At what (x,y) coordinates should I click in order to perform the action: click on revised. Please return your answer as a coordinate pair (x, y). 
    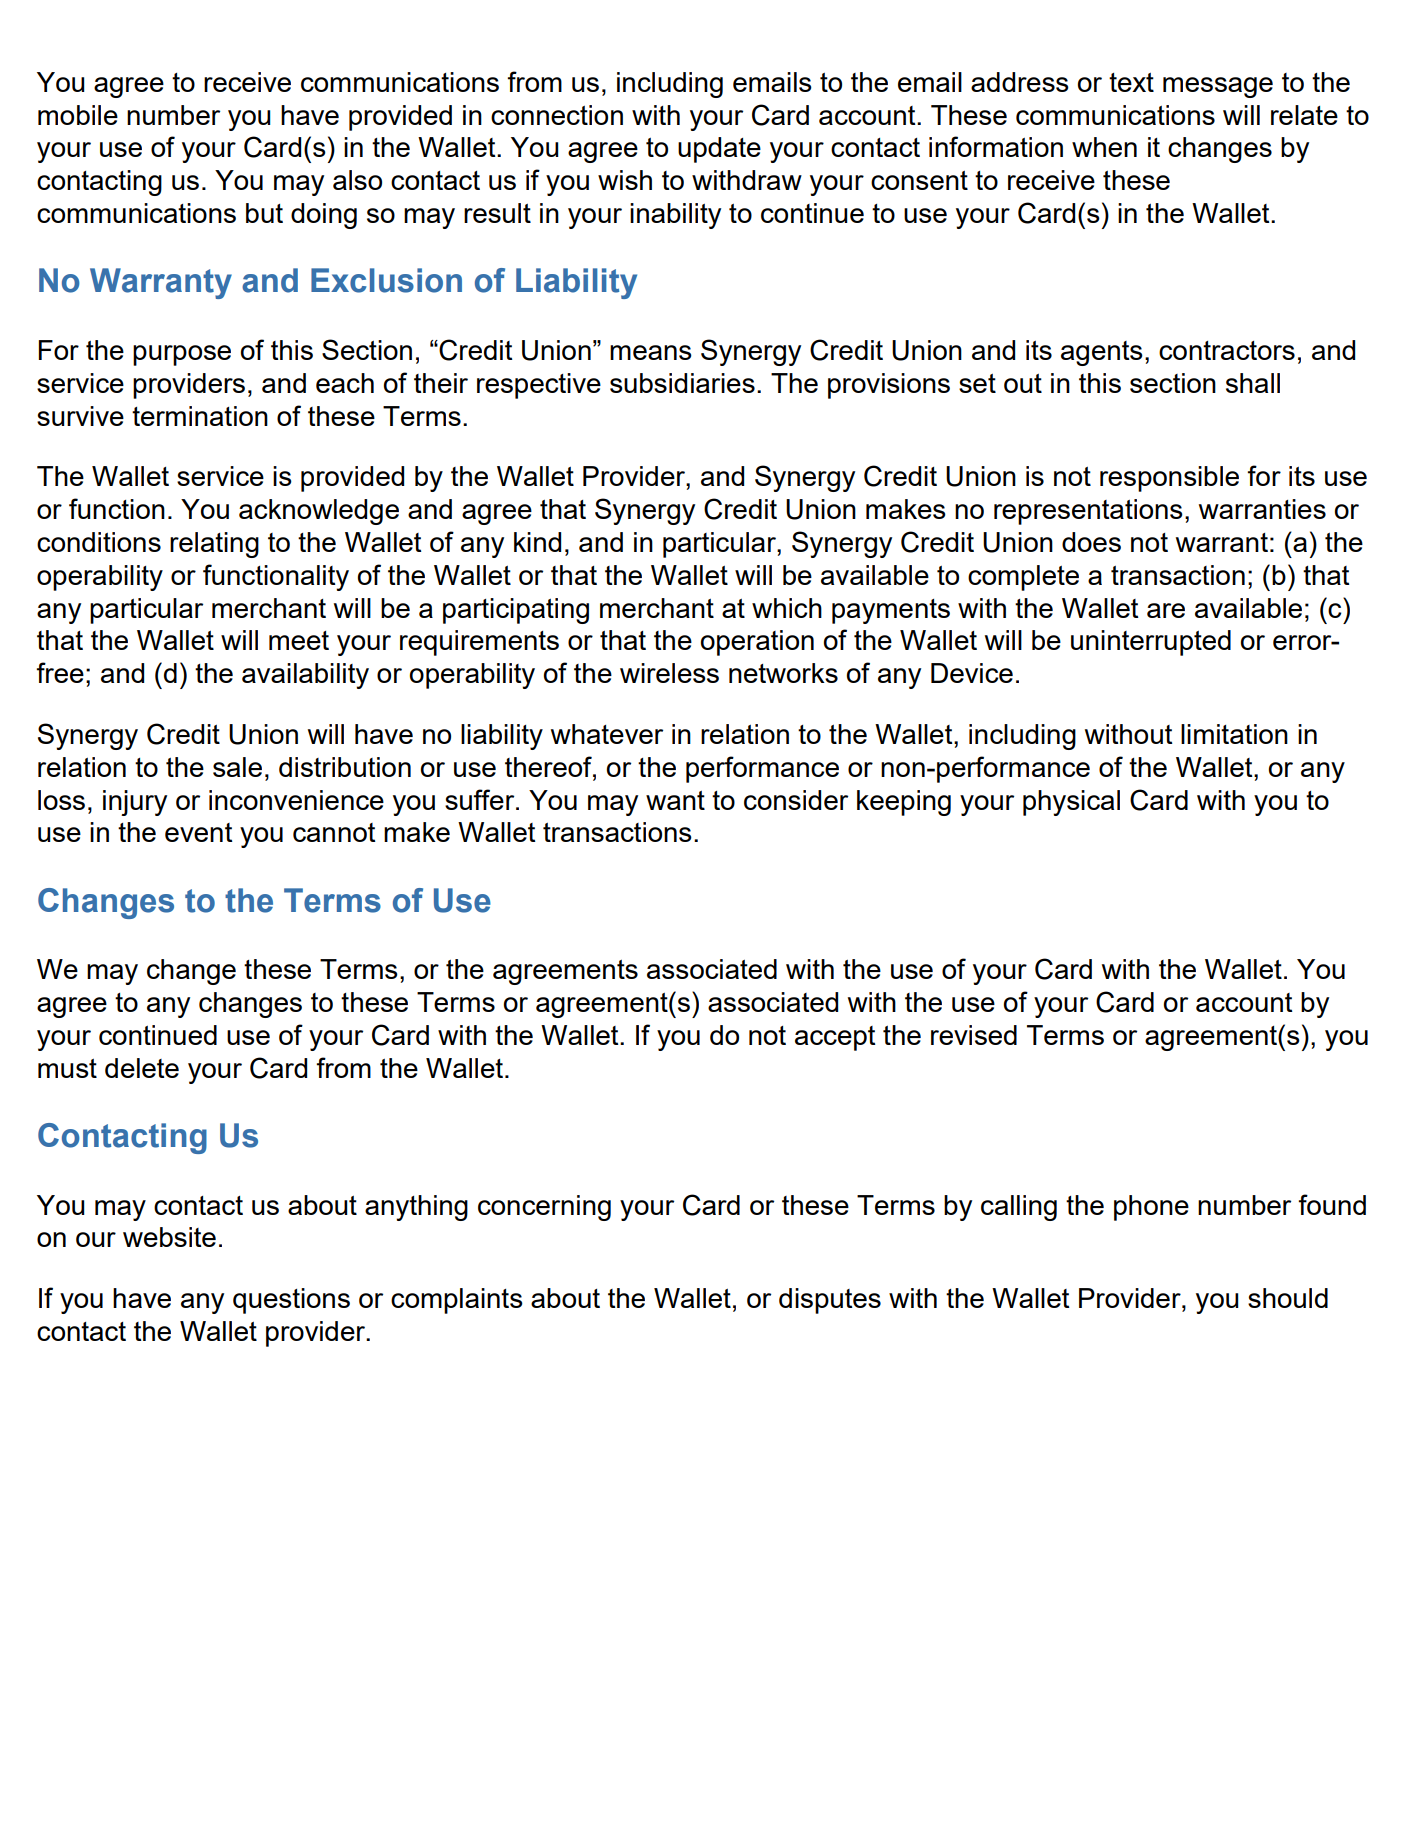
    Looking at the image, I should click on (974, 1035).
